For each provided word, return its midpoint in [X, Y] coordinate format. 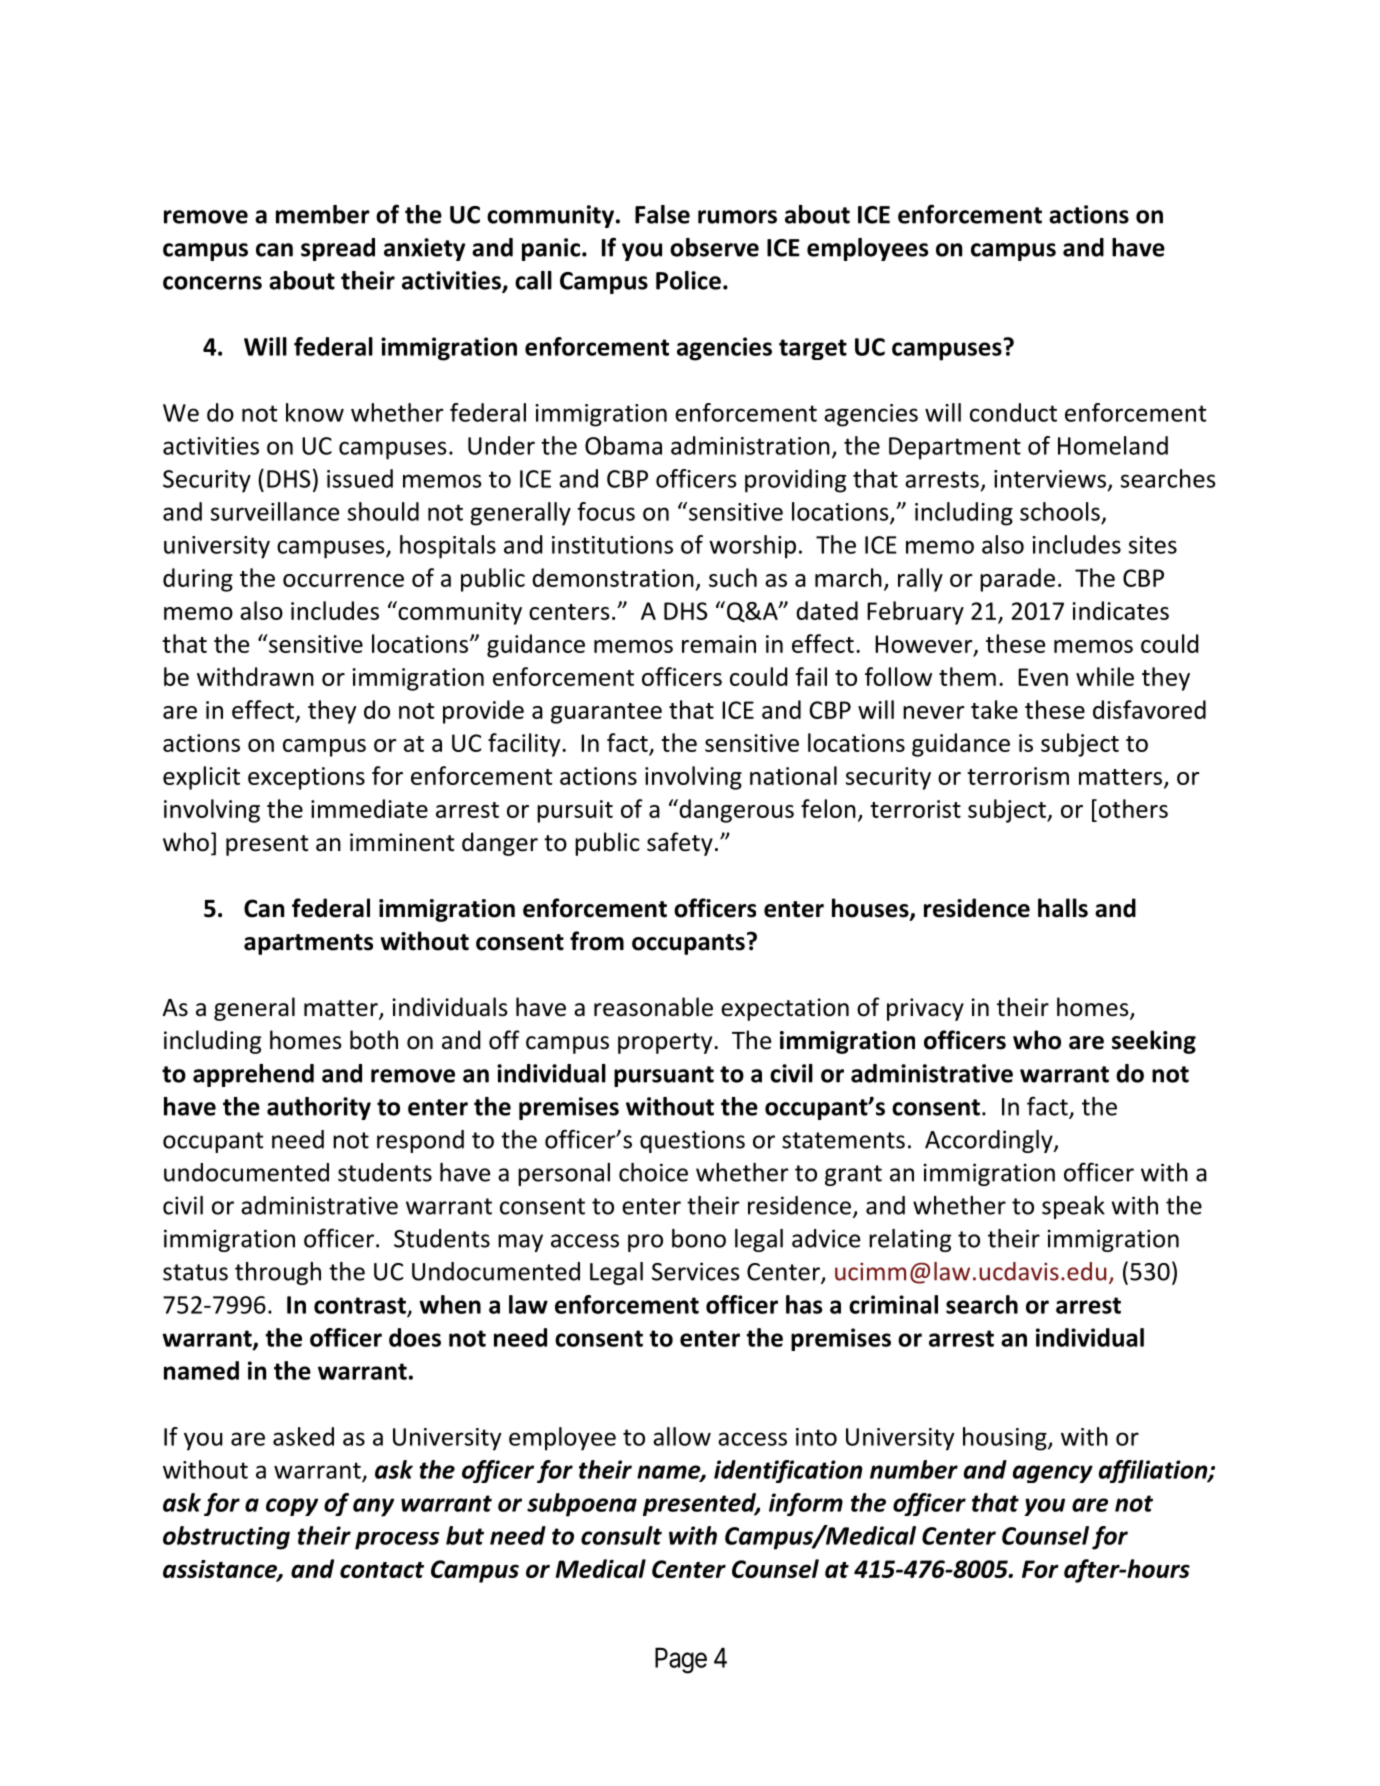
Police [688, 280]
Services [696, 1271]
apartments [308, 944]
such [733, 577]
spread [338, 249]
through [278, 1273]
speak [1073, 1207]
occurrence [343, 580]
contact [382, 1570]
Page [681, 1661]
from [597, 941]
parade [1017, 580]
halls [1063, 908]
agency [1053, 1474]
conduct [1013, 412]
